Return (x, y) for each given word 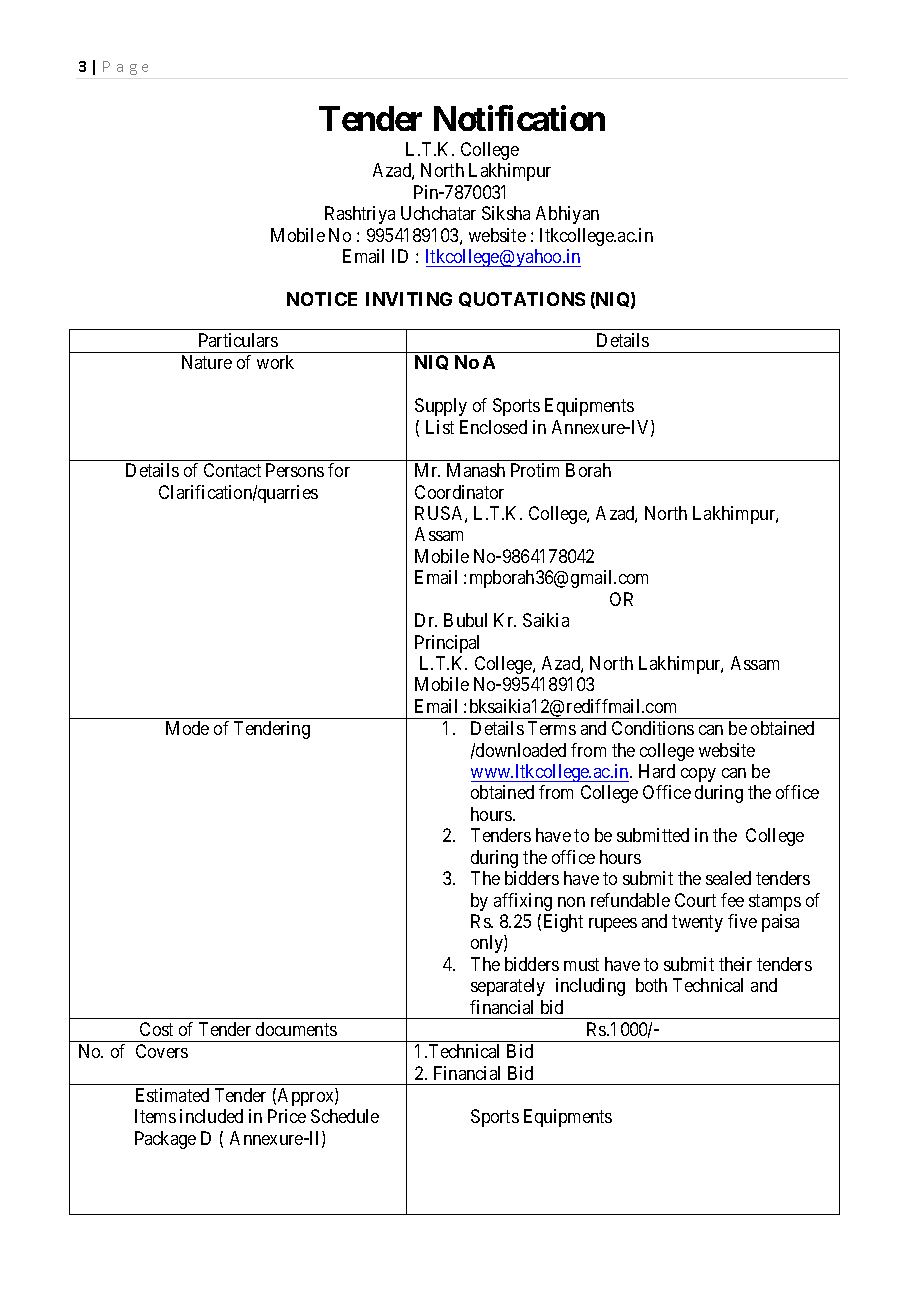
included (211, 1116)
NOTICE (322, 299)
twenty (697, 923)
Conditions (653, 728)
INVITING (409, 299)
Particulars (238, 340)
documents (296, 1029)
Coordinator (459, 492)
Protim (535, 470)
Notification (519, 118)
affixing (523, 902)
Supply (441, 407)
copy (698, 775)
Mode (187, 728)
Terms (552, 728)
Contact (232, 470)
